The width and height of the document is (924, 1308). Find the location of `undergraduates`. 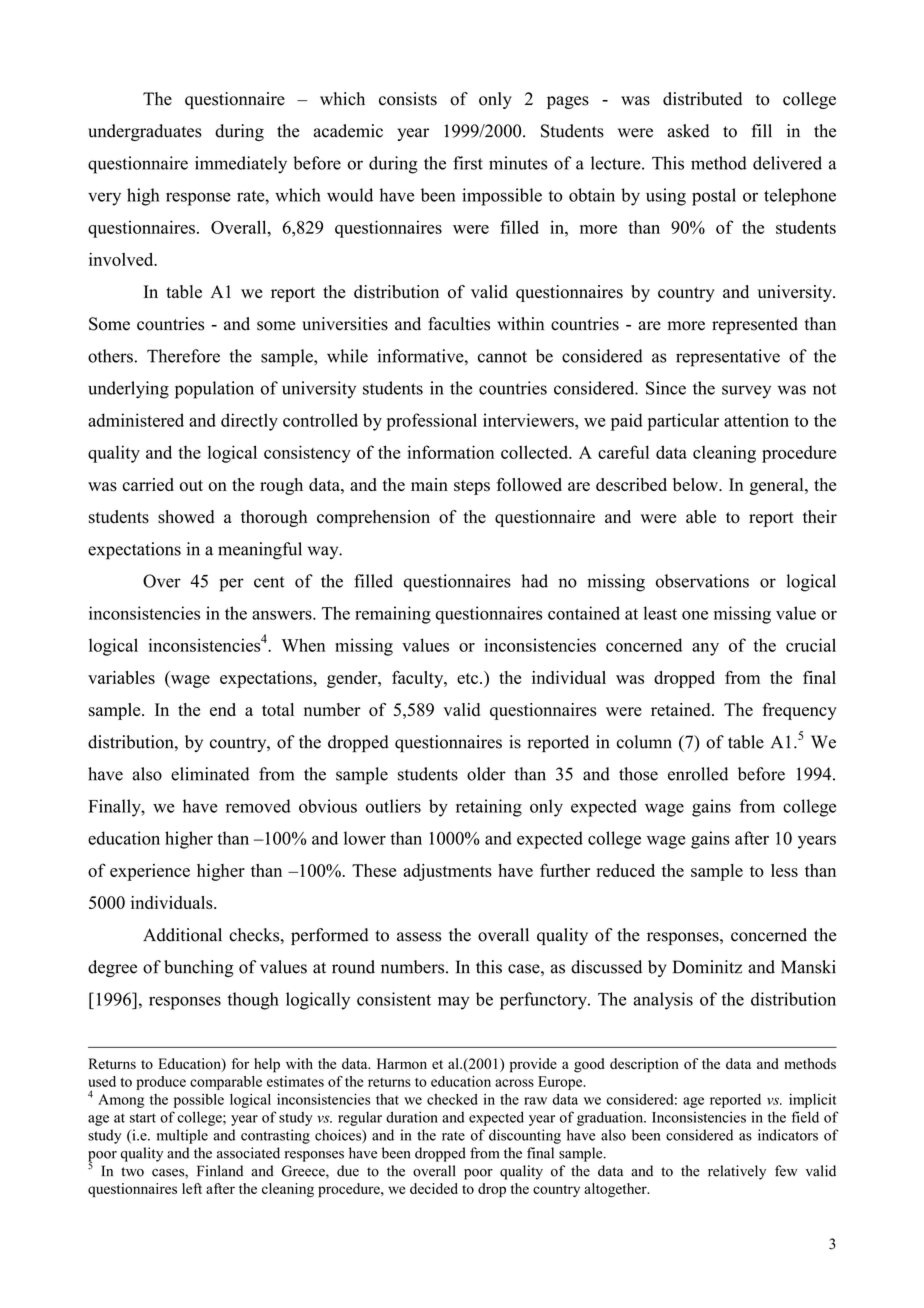

undergraduates is located at coordinates (145, 132).
